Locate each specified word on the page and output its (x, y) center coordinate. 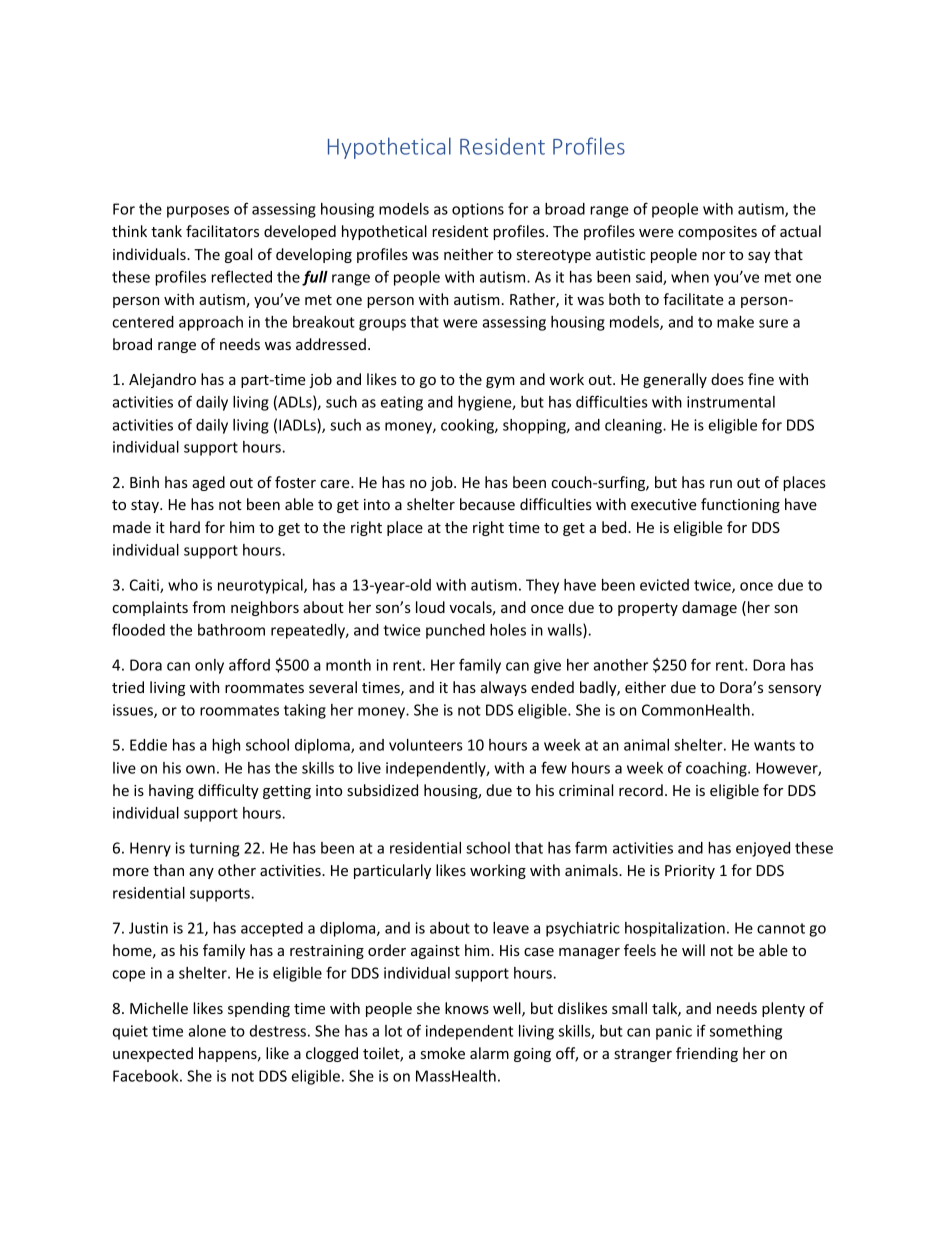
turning (214, 849)
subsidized (382, 790)
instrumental (731, 402)
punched (455, 631)
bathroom (231, 630)
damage (709, 608)
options (478, 210)
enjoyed (763, 849)
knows (467, 1008)
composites (717, 233)
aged (208, 483)
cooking (468, 426)
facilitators (222, 231)
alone (207, 1031)
